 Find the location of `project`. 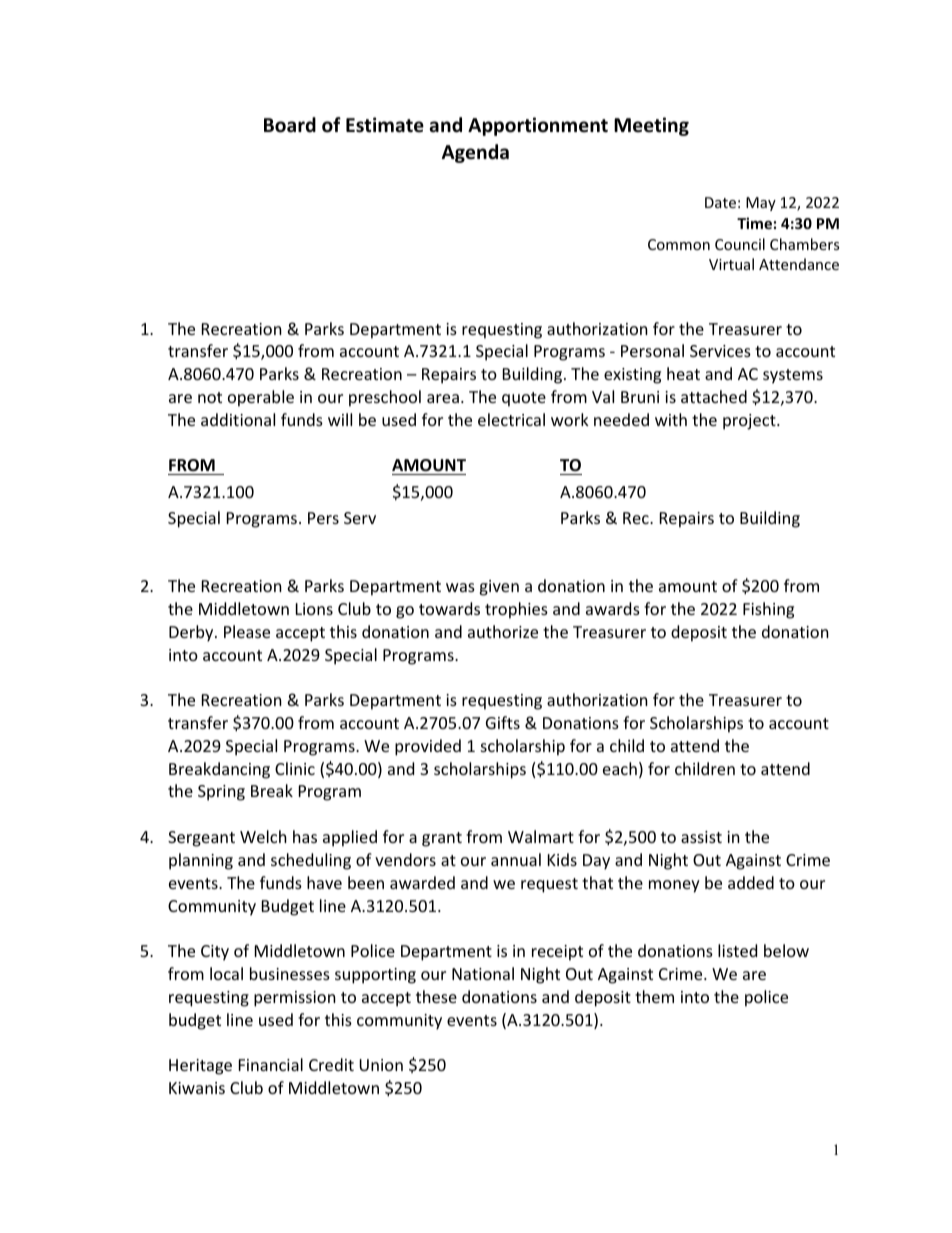

project is located at coordinates (750, 422).
